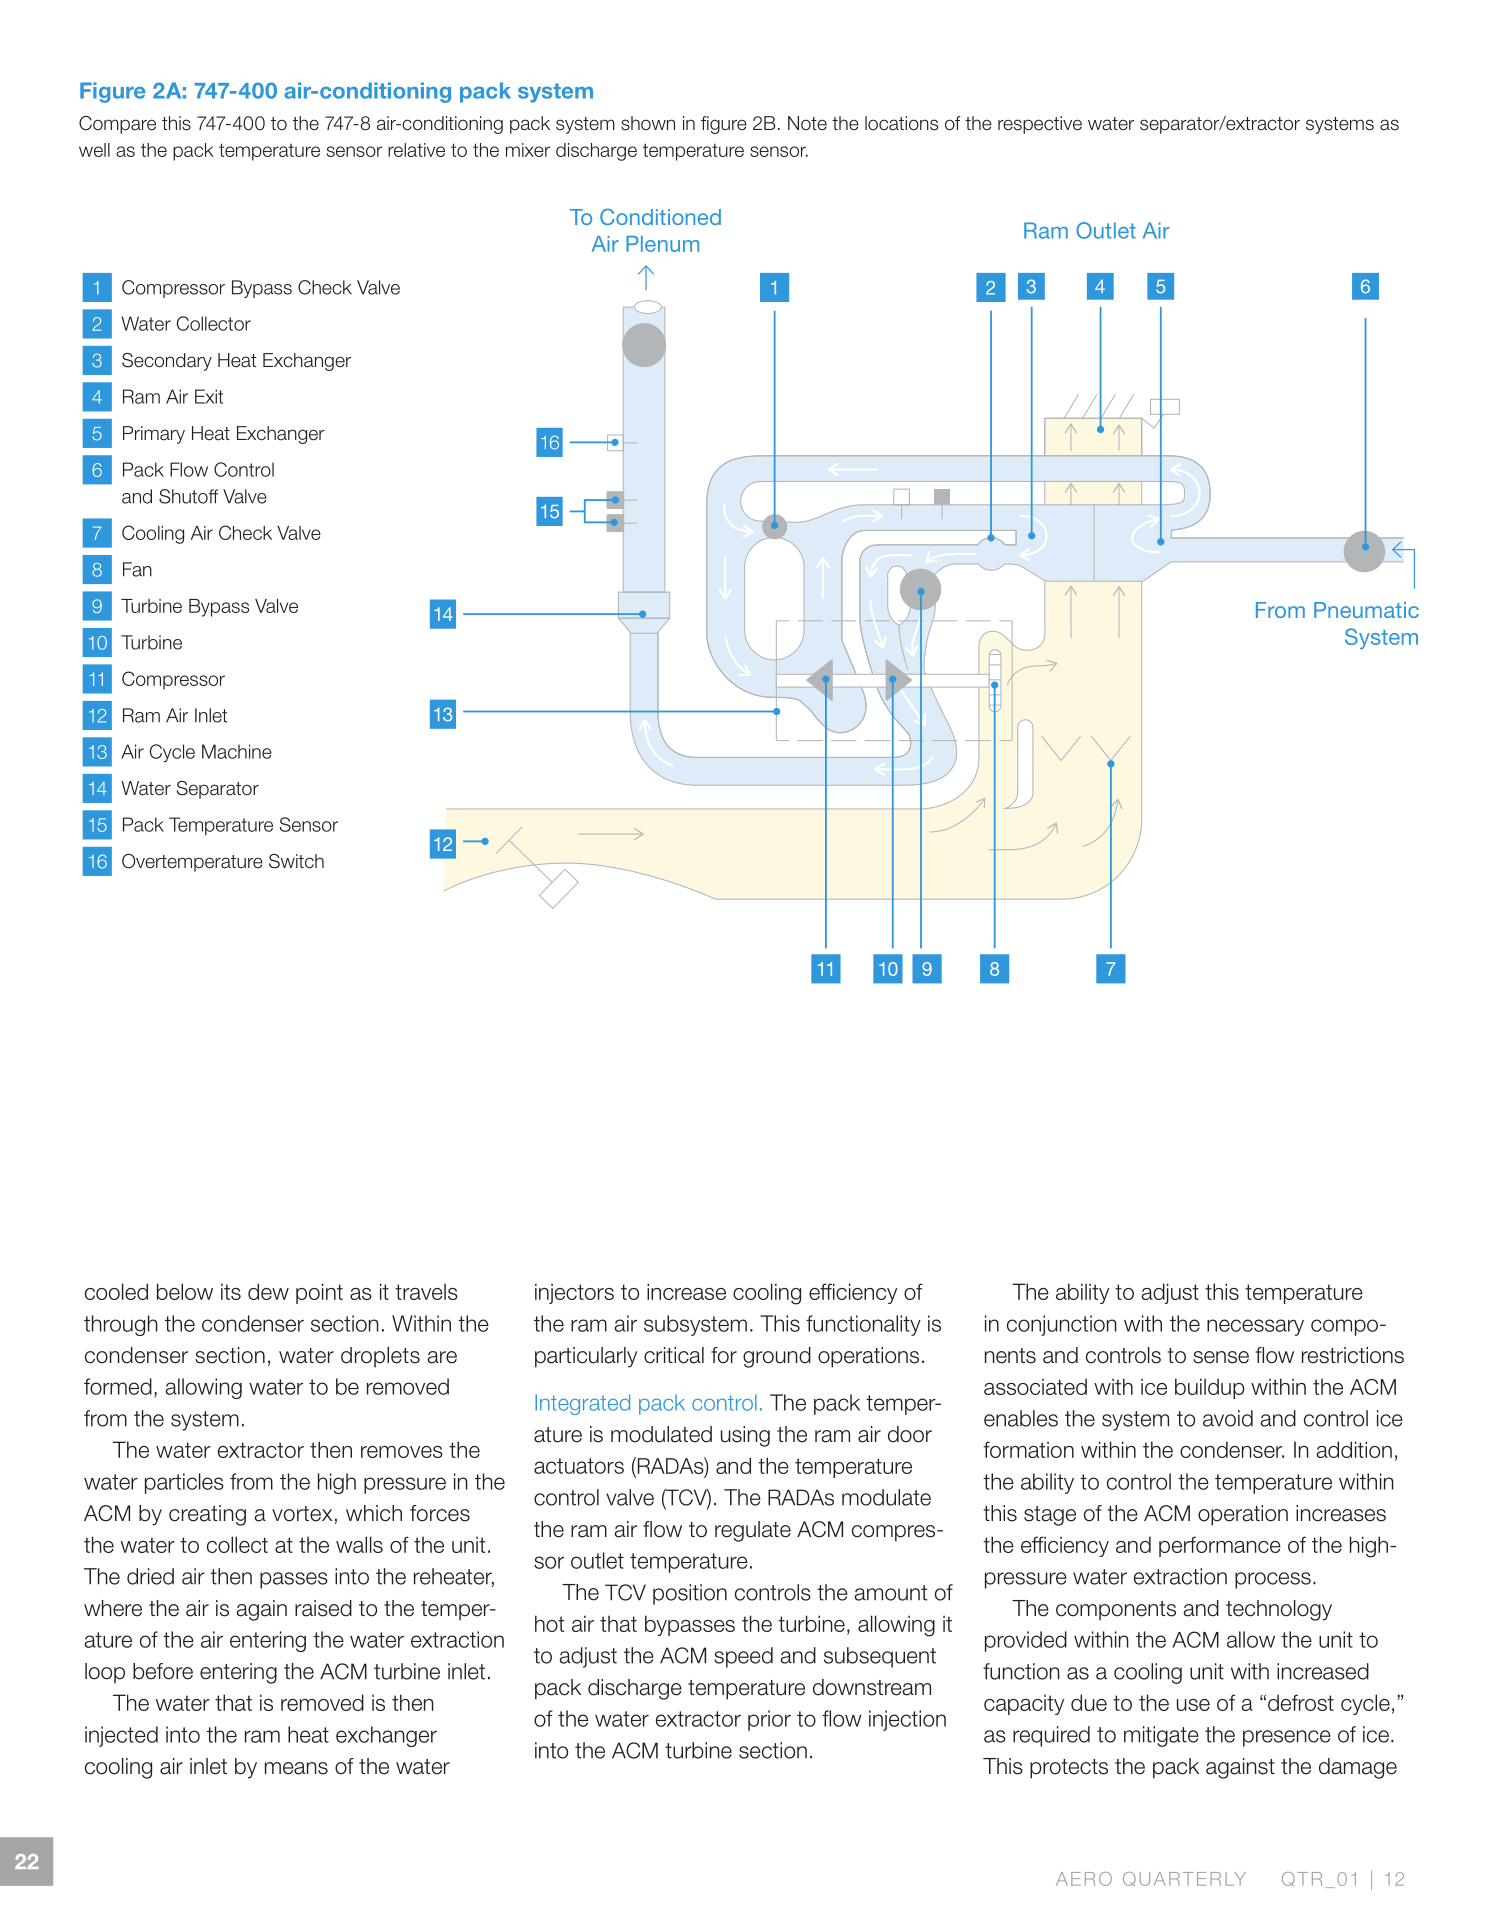 Image resolution: width=1488 pixels, height=1926 pixels. I want to click on Pneumatic, so click(1366, 610).
